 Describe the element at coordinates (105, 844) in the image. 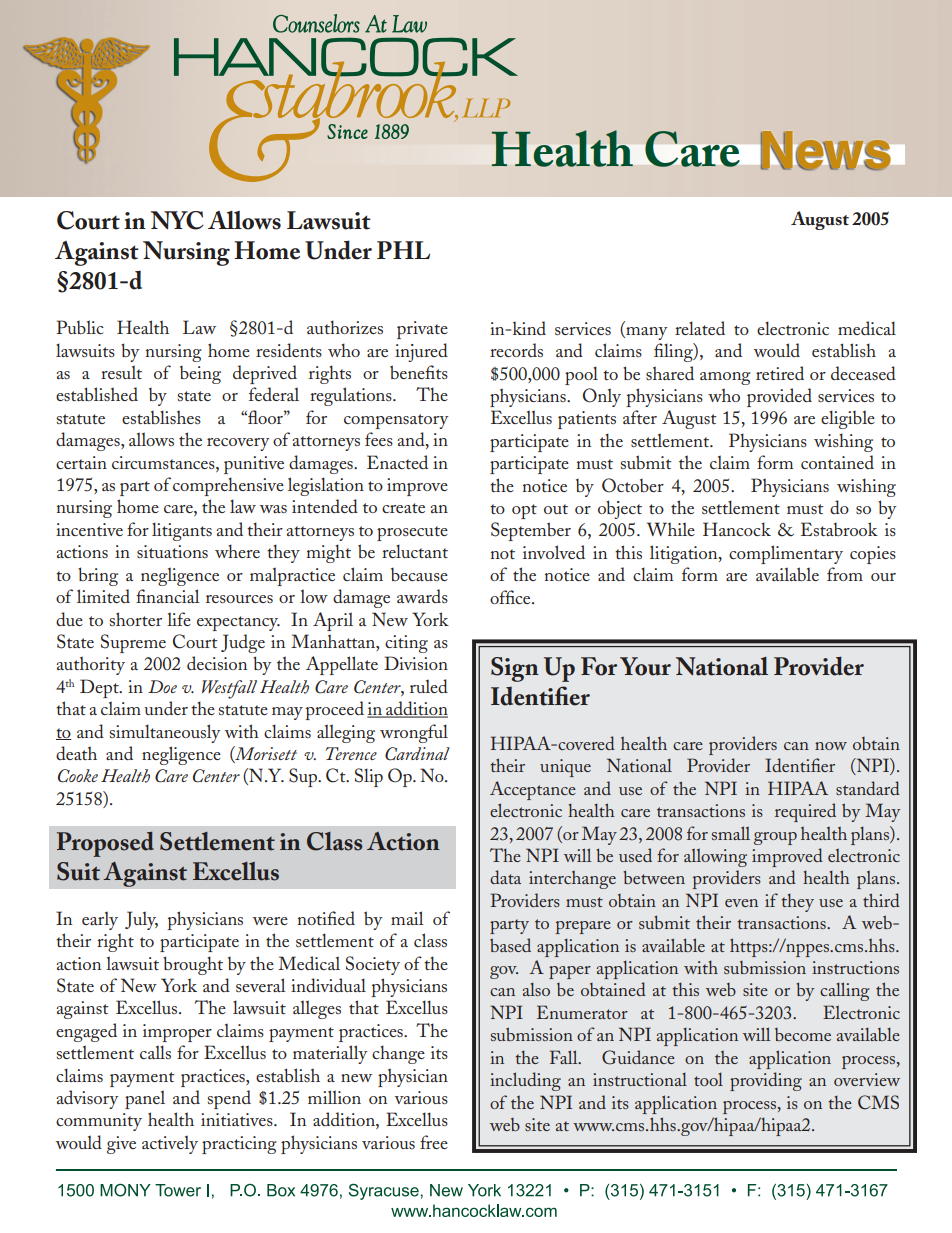

I see `Proposed` at that location.
